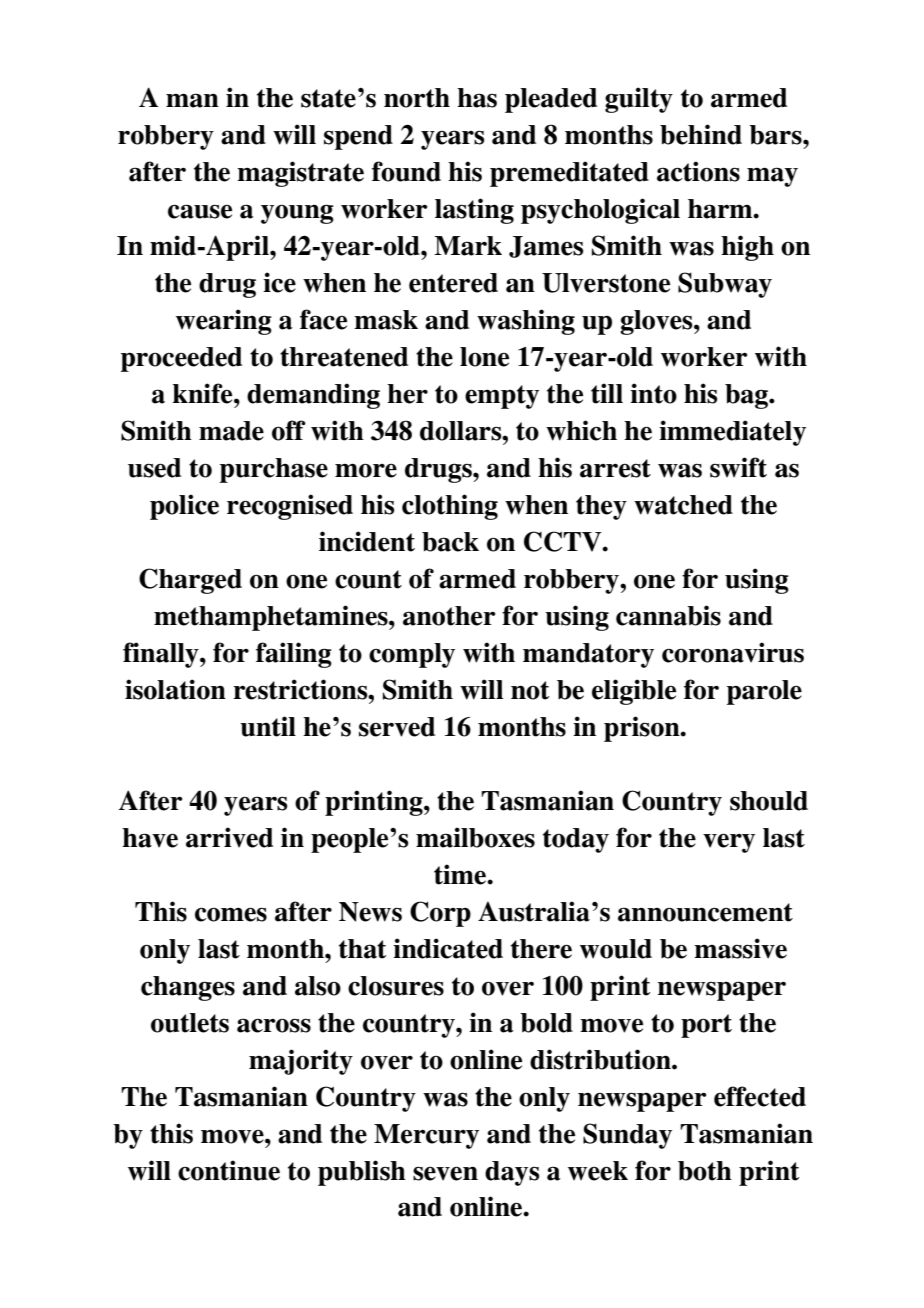  I want to click on north, so click(417, 98).
